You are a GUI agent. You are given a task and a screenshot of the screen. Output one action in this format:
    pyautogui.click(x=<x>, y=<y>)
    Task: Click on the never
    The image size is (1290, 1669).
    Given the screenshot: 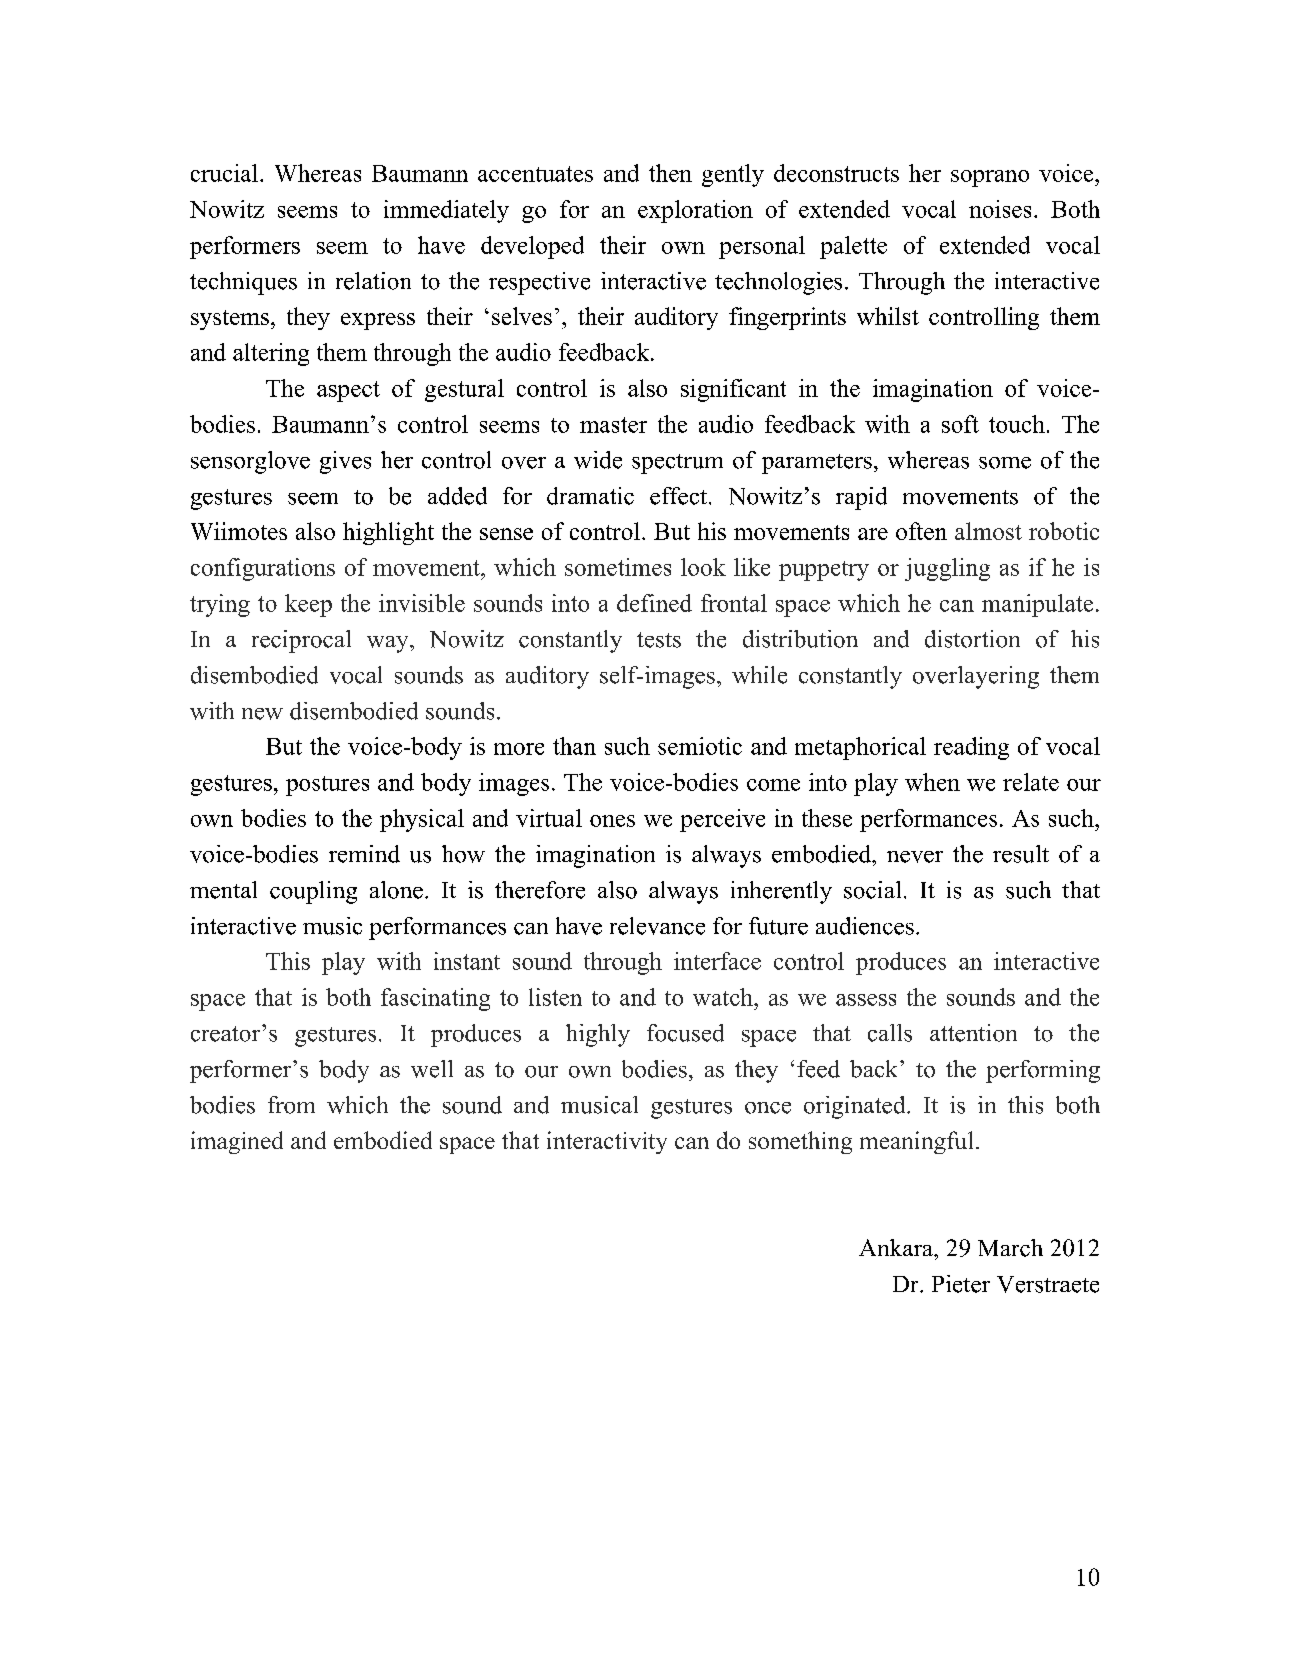 What is the action you would take?
    pyautogui.click(x=915, y=857)
